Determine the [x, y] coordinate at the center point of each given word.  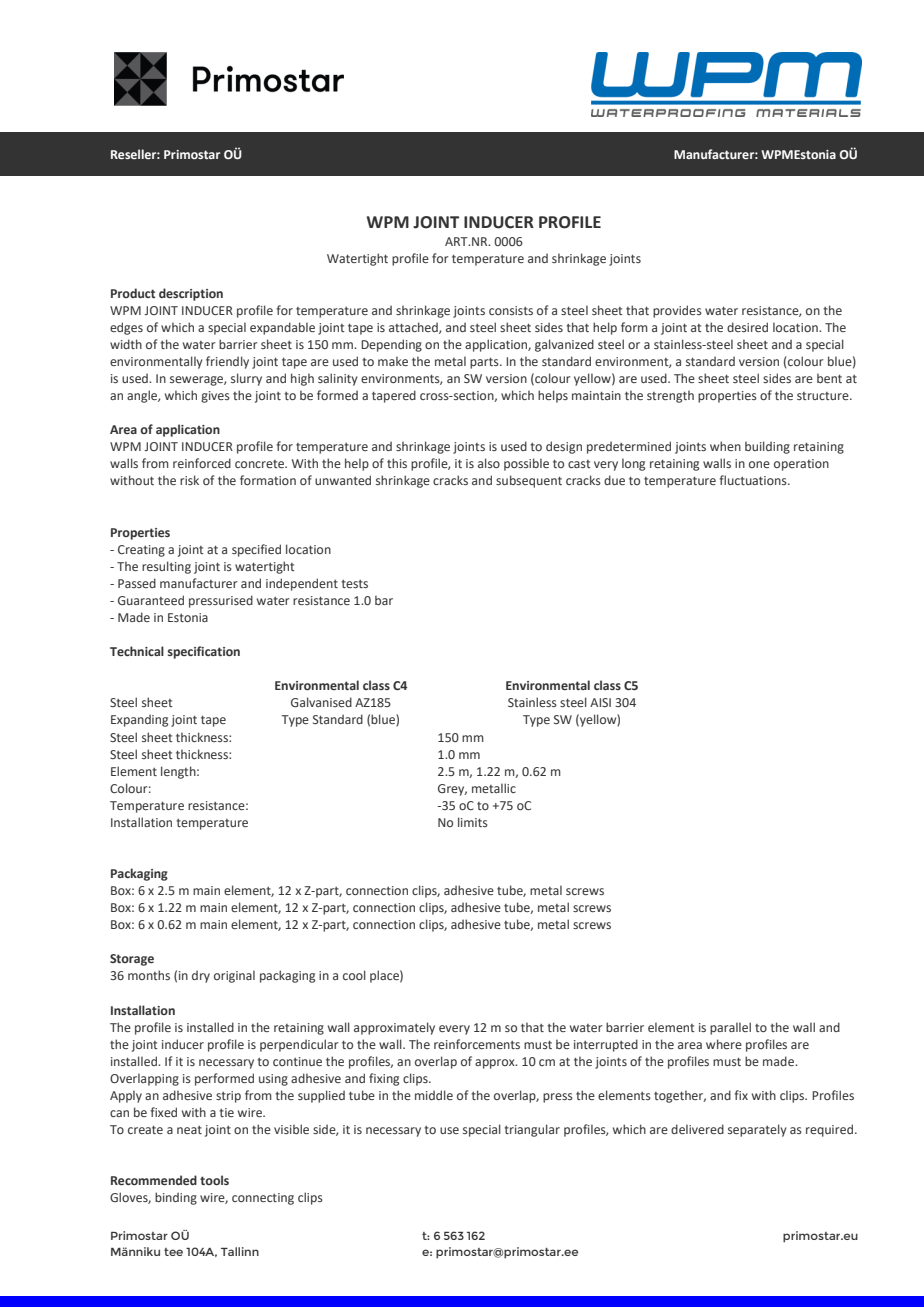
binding [176, 1198]
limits [473, 822]
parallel [730, 1028]
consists [511, 310]
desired [747, 327]
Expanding [139, 720]
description [191, 294]
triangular [532, 1130]
